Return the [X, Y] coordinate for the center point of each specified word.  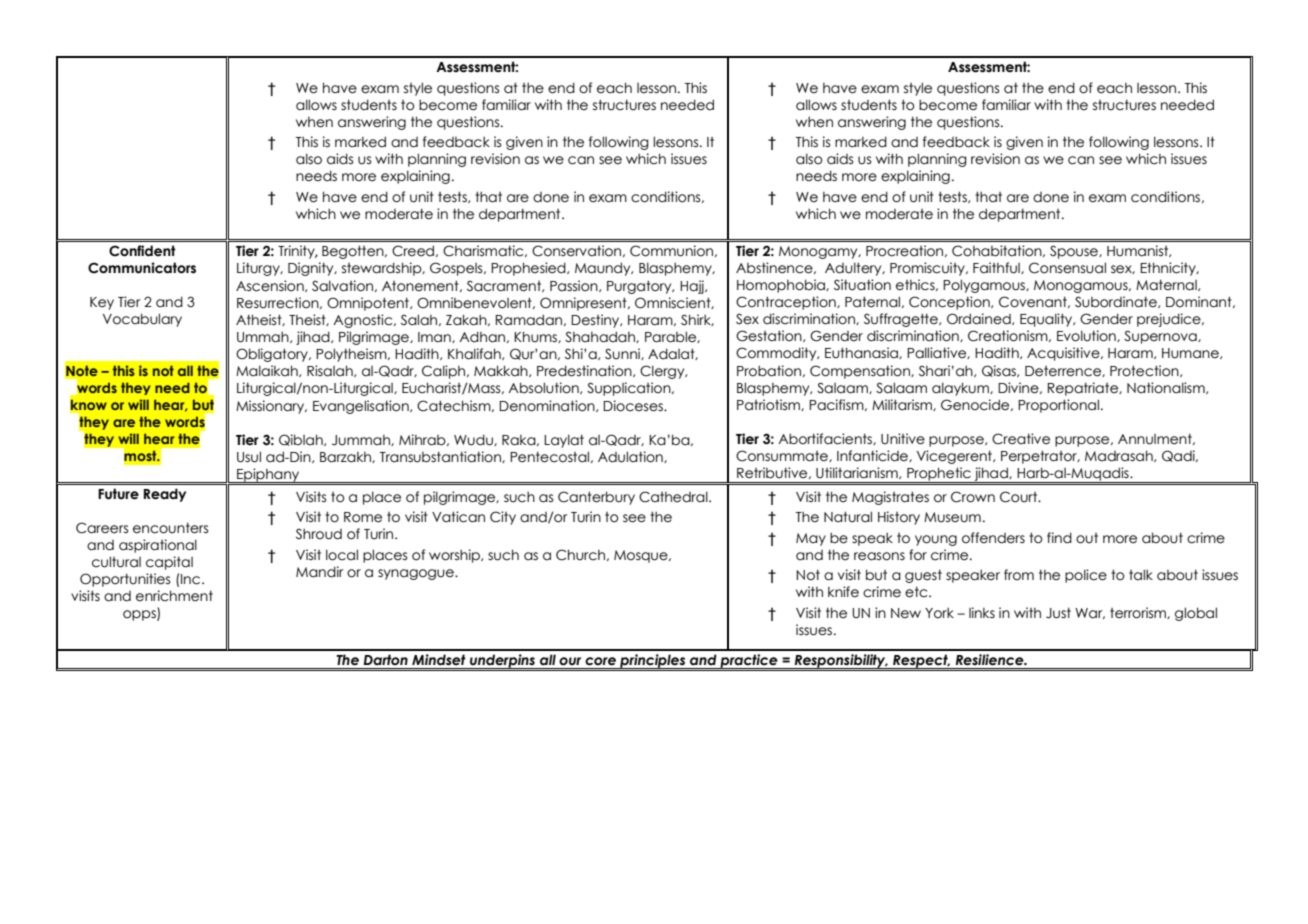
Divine [1019, 388]
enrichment [174, 596]
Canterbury [596, 498]
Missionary [271, 407]
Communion [673, 251]
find [1059, 538]
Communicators [142, 268]
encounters [171, 528]
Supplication [630, 389]
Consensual [1067, 268]
